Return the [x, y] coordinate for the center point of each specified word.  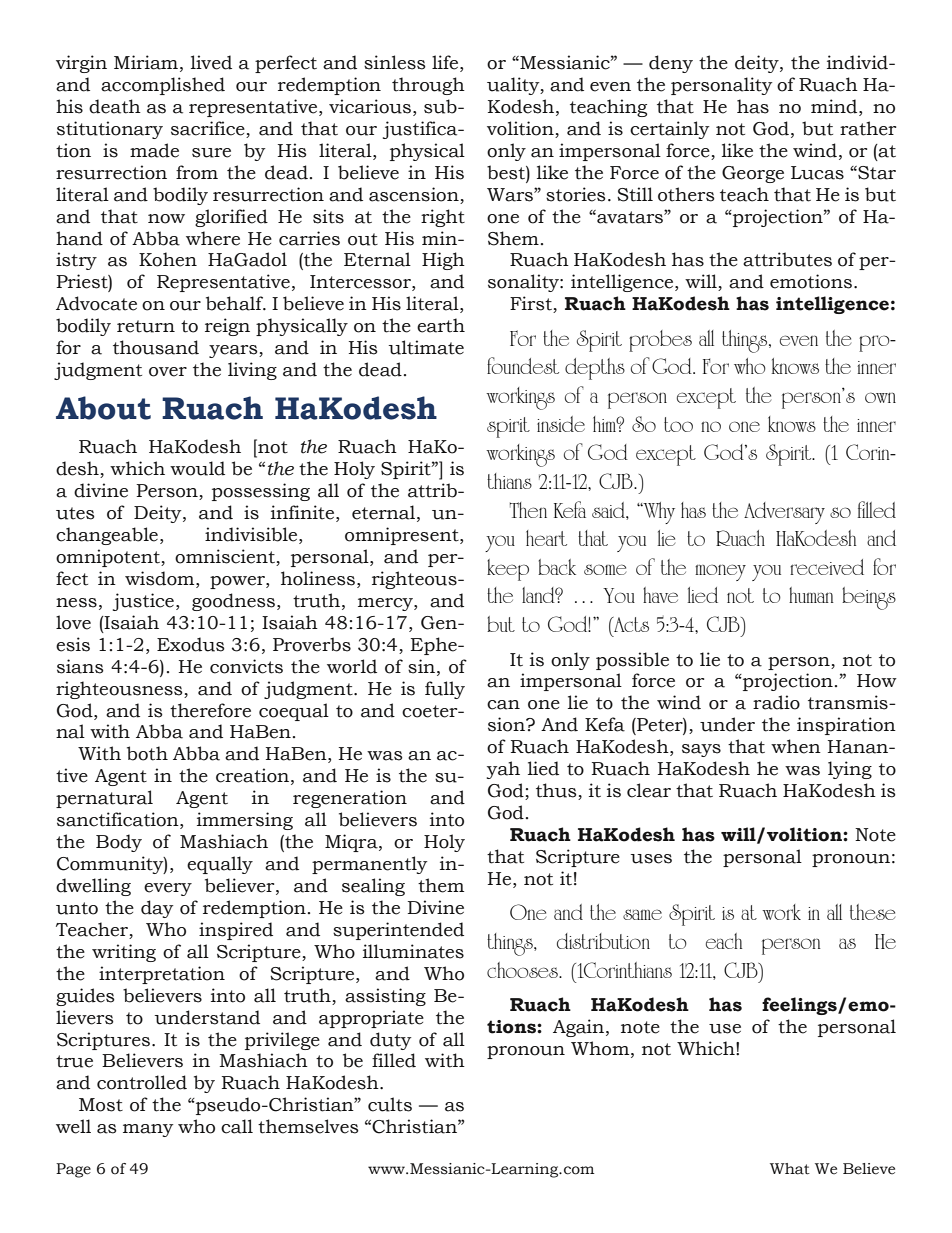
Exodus [191, 644]
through [428, 86]
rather [868, 128]
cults [390, 1104]
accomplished [163, 86]
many [148, 1130]
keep [508, 570]
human [811, 595]
